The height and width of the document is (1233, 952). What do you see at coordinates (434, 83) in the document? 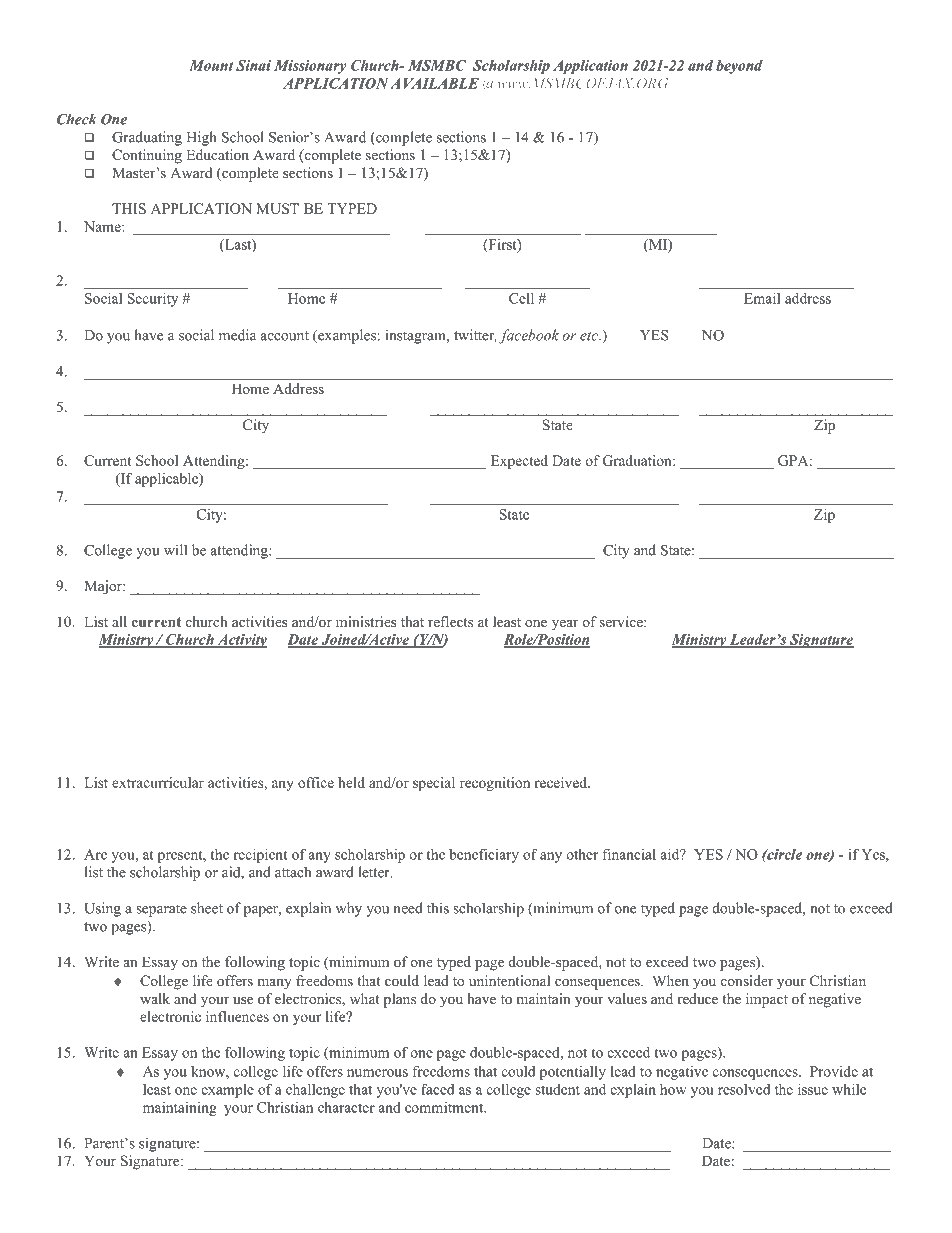
I see `AVAILABLE` at bounding box center [434, 83].
